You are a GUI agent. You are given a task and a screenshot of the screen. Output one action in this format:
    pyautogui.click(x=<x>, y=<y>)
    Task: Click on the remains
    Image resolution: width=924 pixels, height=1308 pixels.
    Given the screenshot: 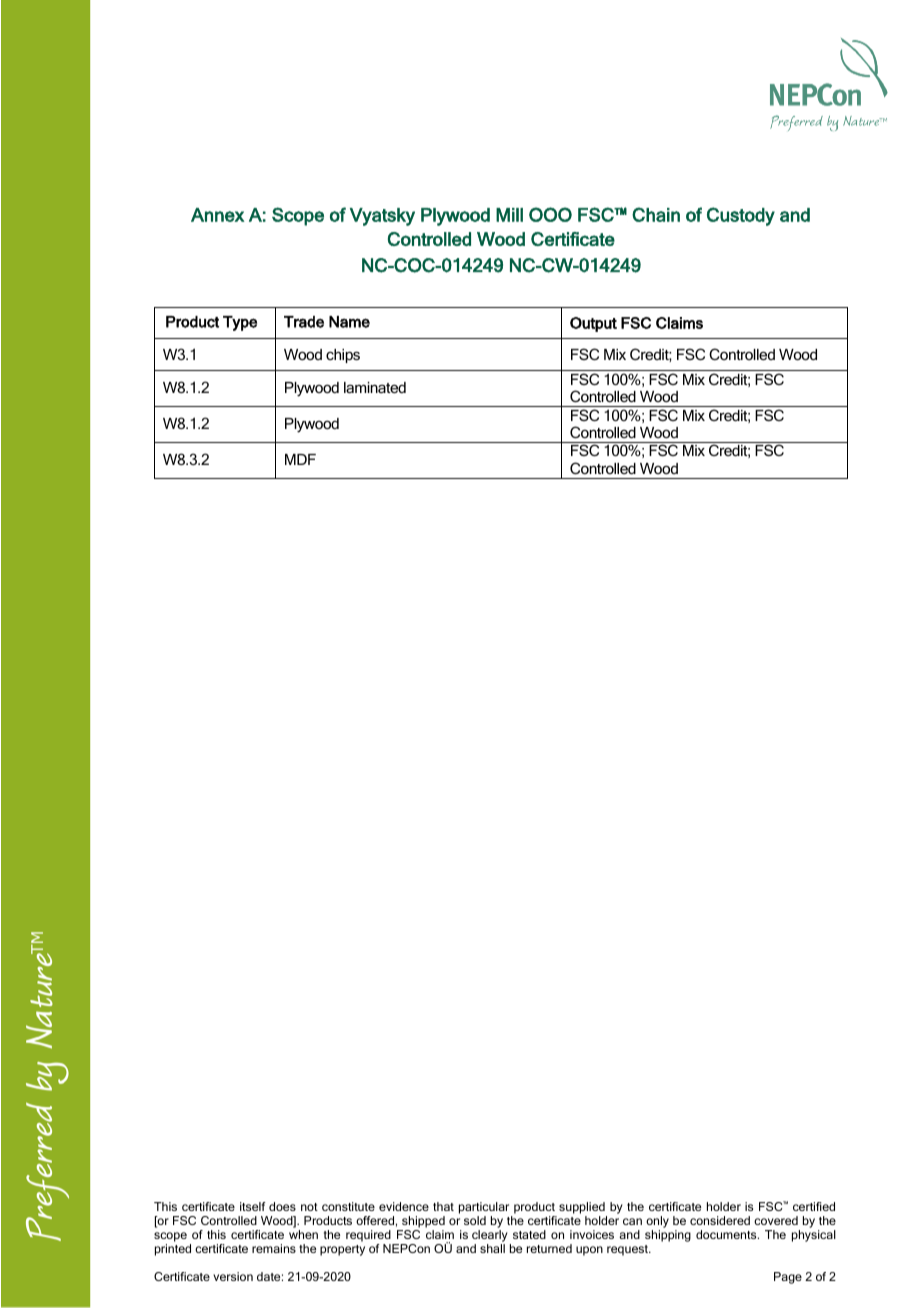 What is the action you would take?
    pyautogui.click(x=274, y=1248)
